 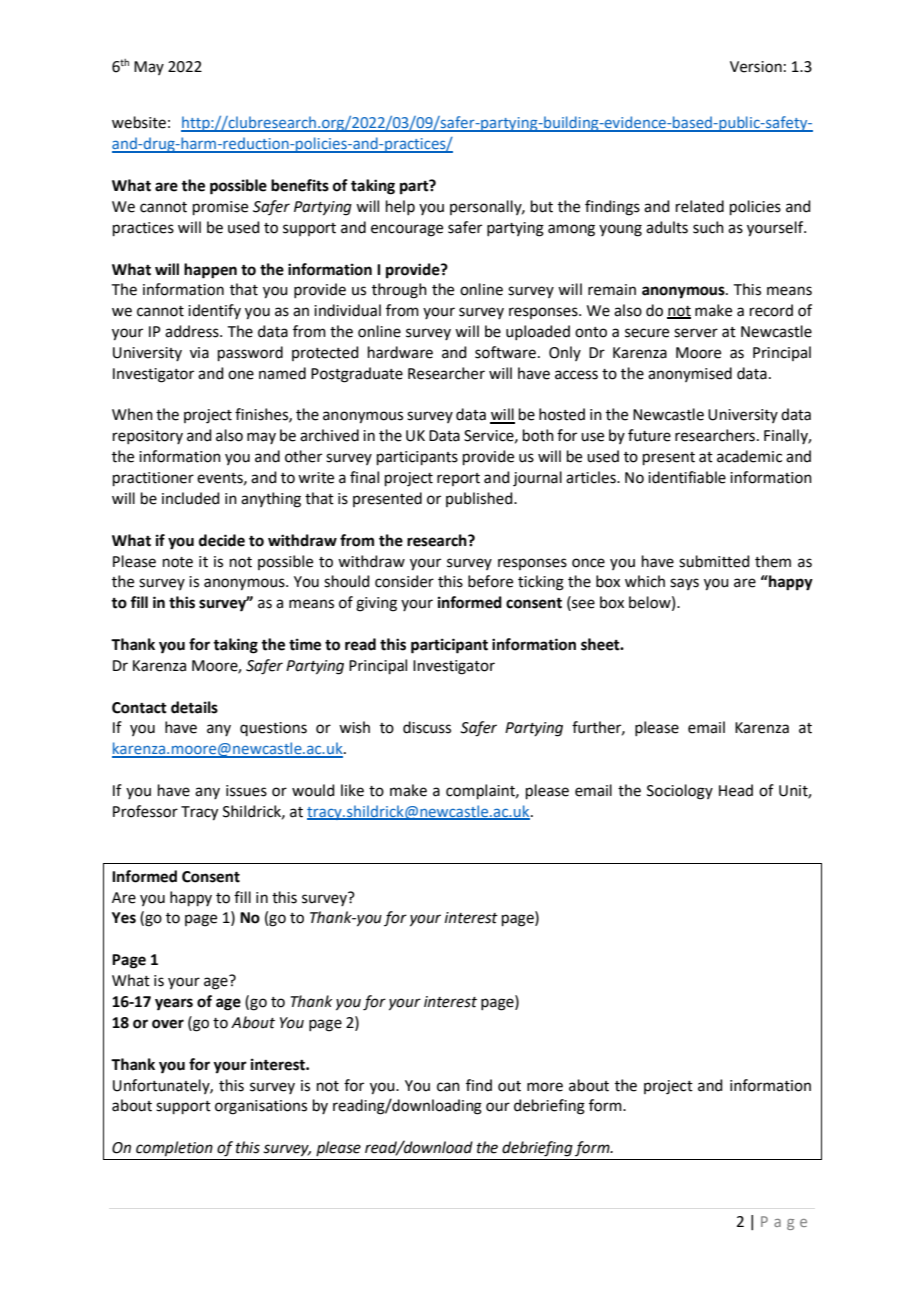 What do you see at coordinates (246, 791) in the screenshot?
I see `issues` at bounding box center [246, 791].
